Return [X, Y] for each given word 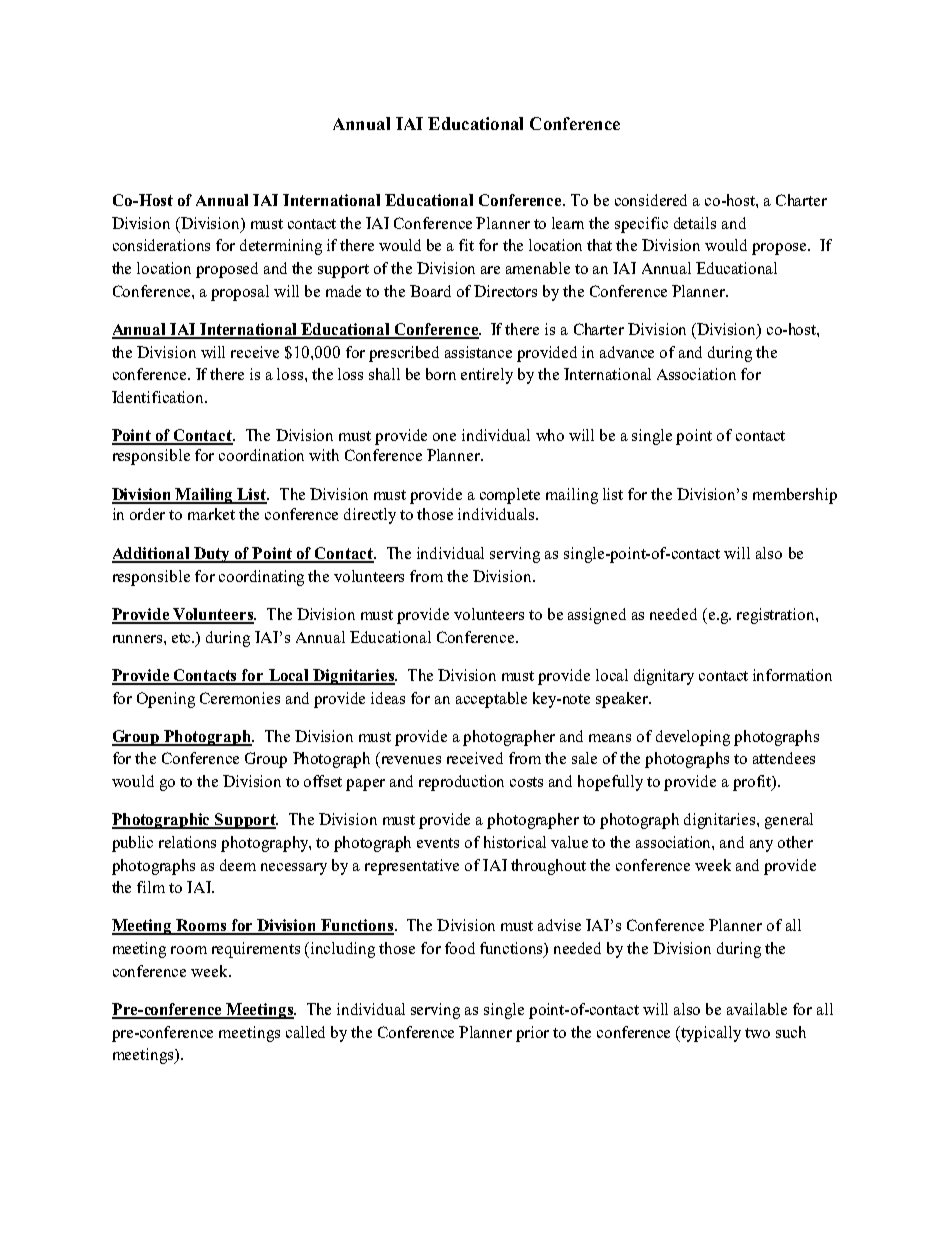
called [305, 1032]
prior [532, 1034]
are [490, 270]
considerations [161, 245]
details [695, 223]
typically [711, 1034]
